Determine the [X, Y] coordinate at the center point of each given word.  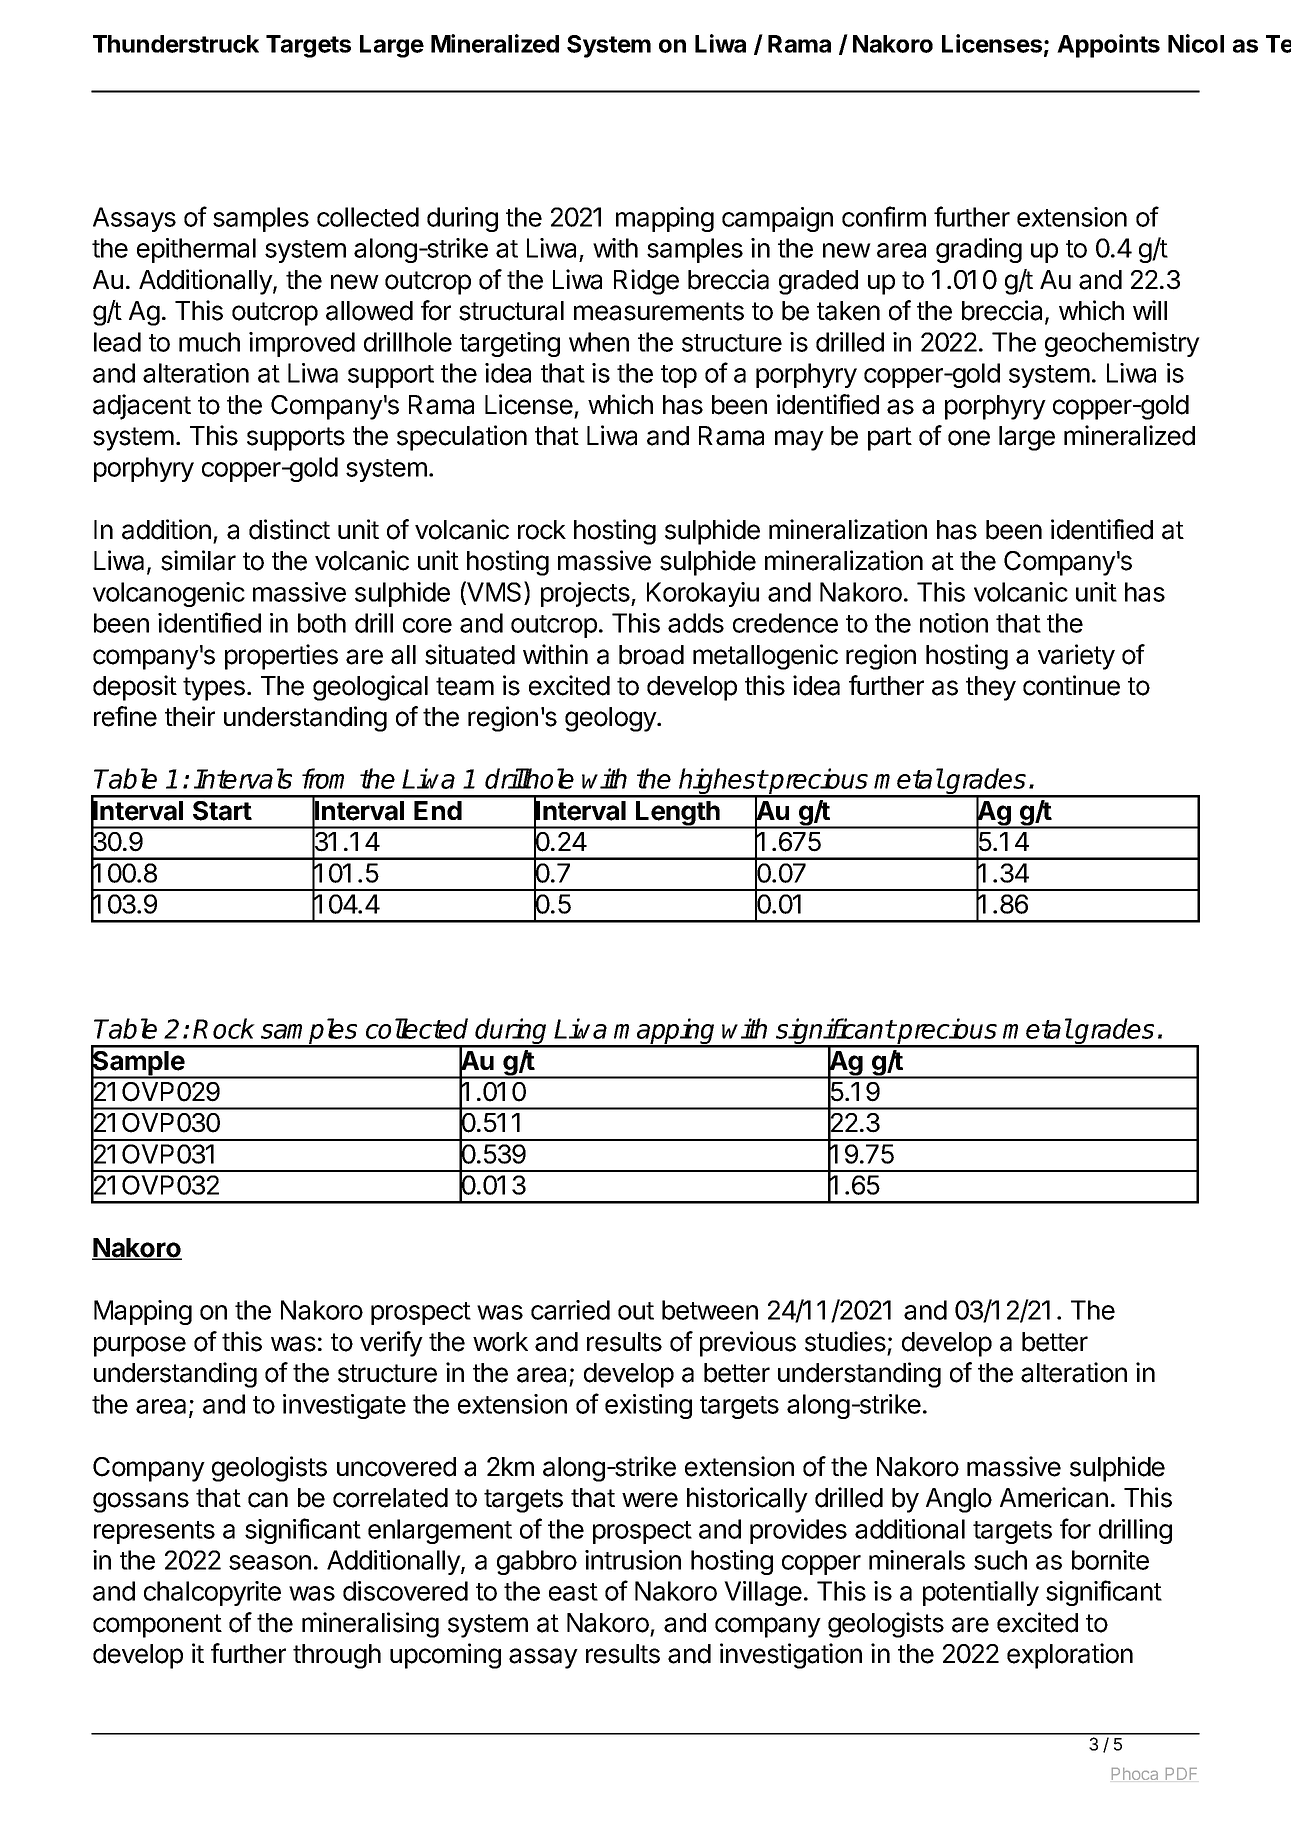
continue [1071, 685]
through [337, 1656]
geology [611, 719]
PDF [1181, 1774]
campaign [777, 219]
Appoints [1108, 46]
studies [845, 1341]
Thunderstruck [176, 44]
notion [954, 623]
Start [222, 811]
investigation [791, 1656]
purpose [140, 1346]
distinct [289, 529]
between [710, 1310]
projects [586, 594]
